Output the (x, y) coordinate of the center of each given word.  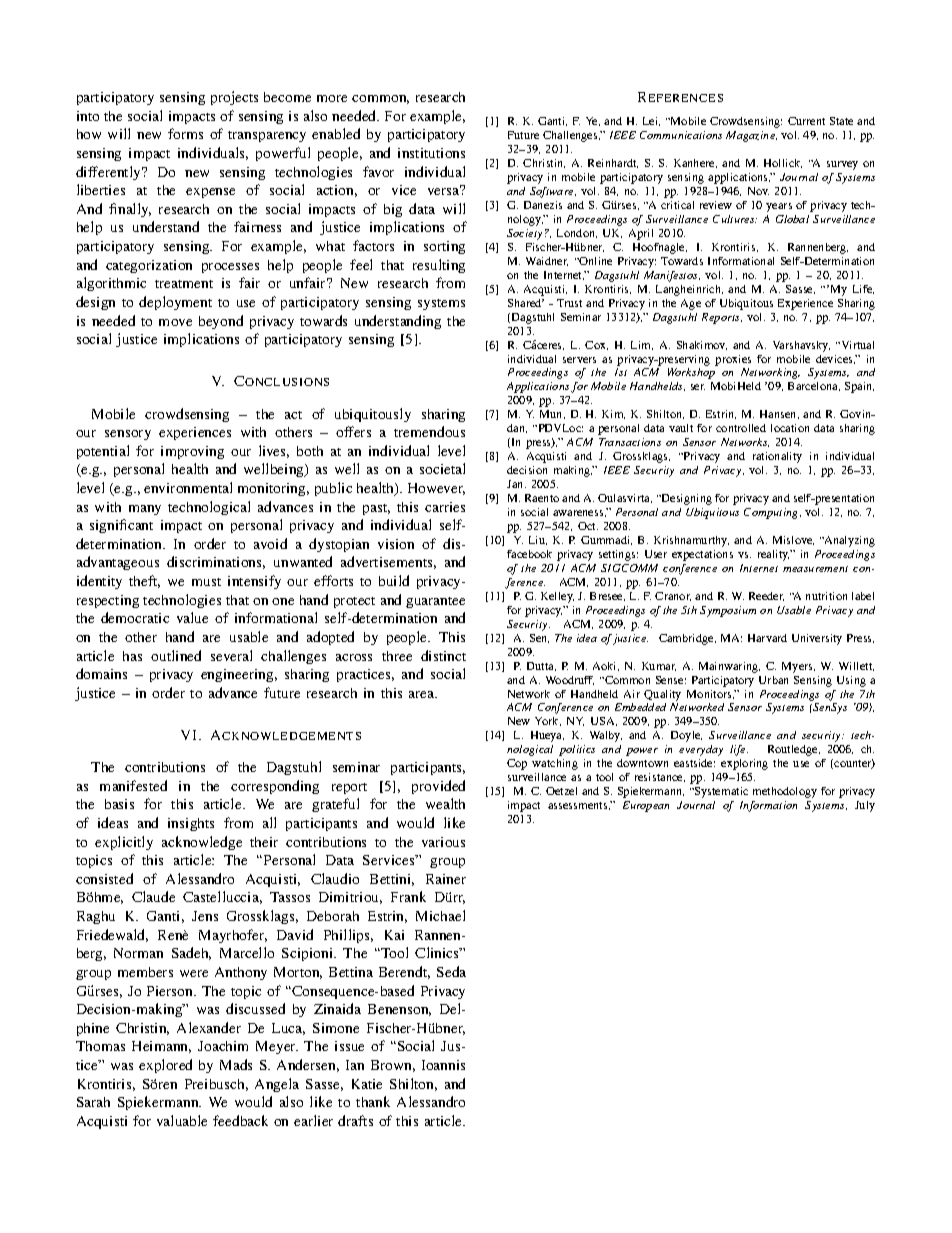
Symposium (728, 611)
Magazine (751, 136)
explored (165, 1066)
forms (185, 133)
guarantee (435, 602)
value (192, 617)
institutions (431, 153)
